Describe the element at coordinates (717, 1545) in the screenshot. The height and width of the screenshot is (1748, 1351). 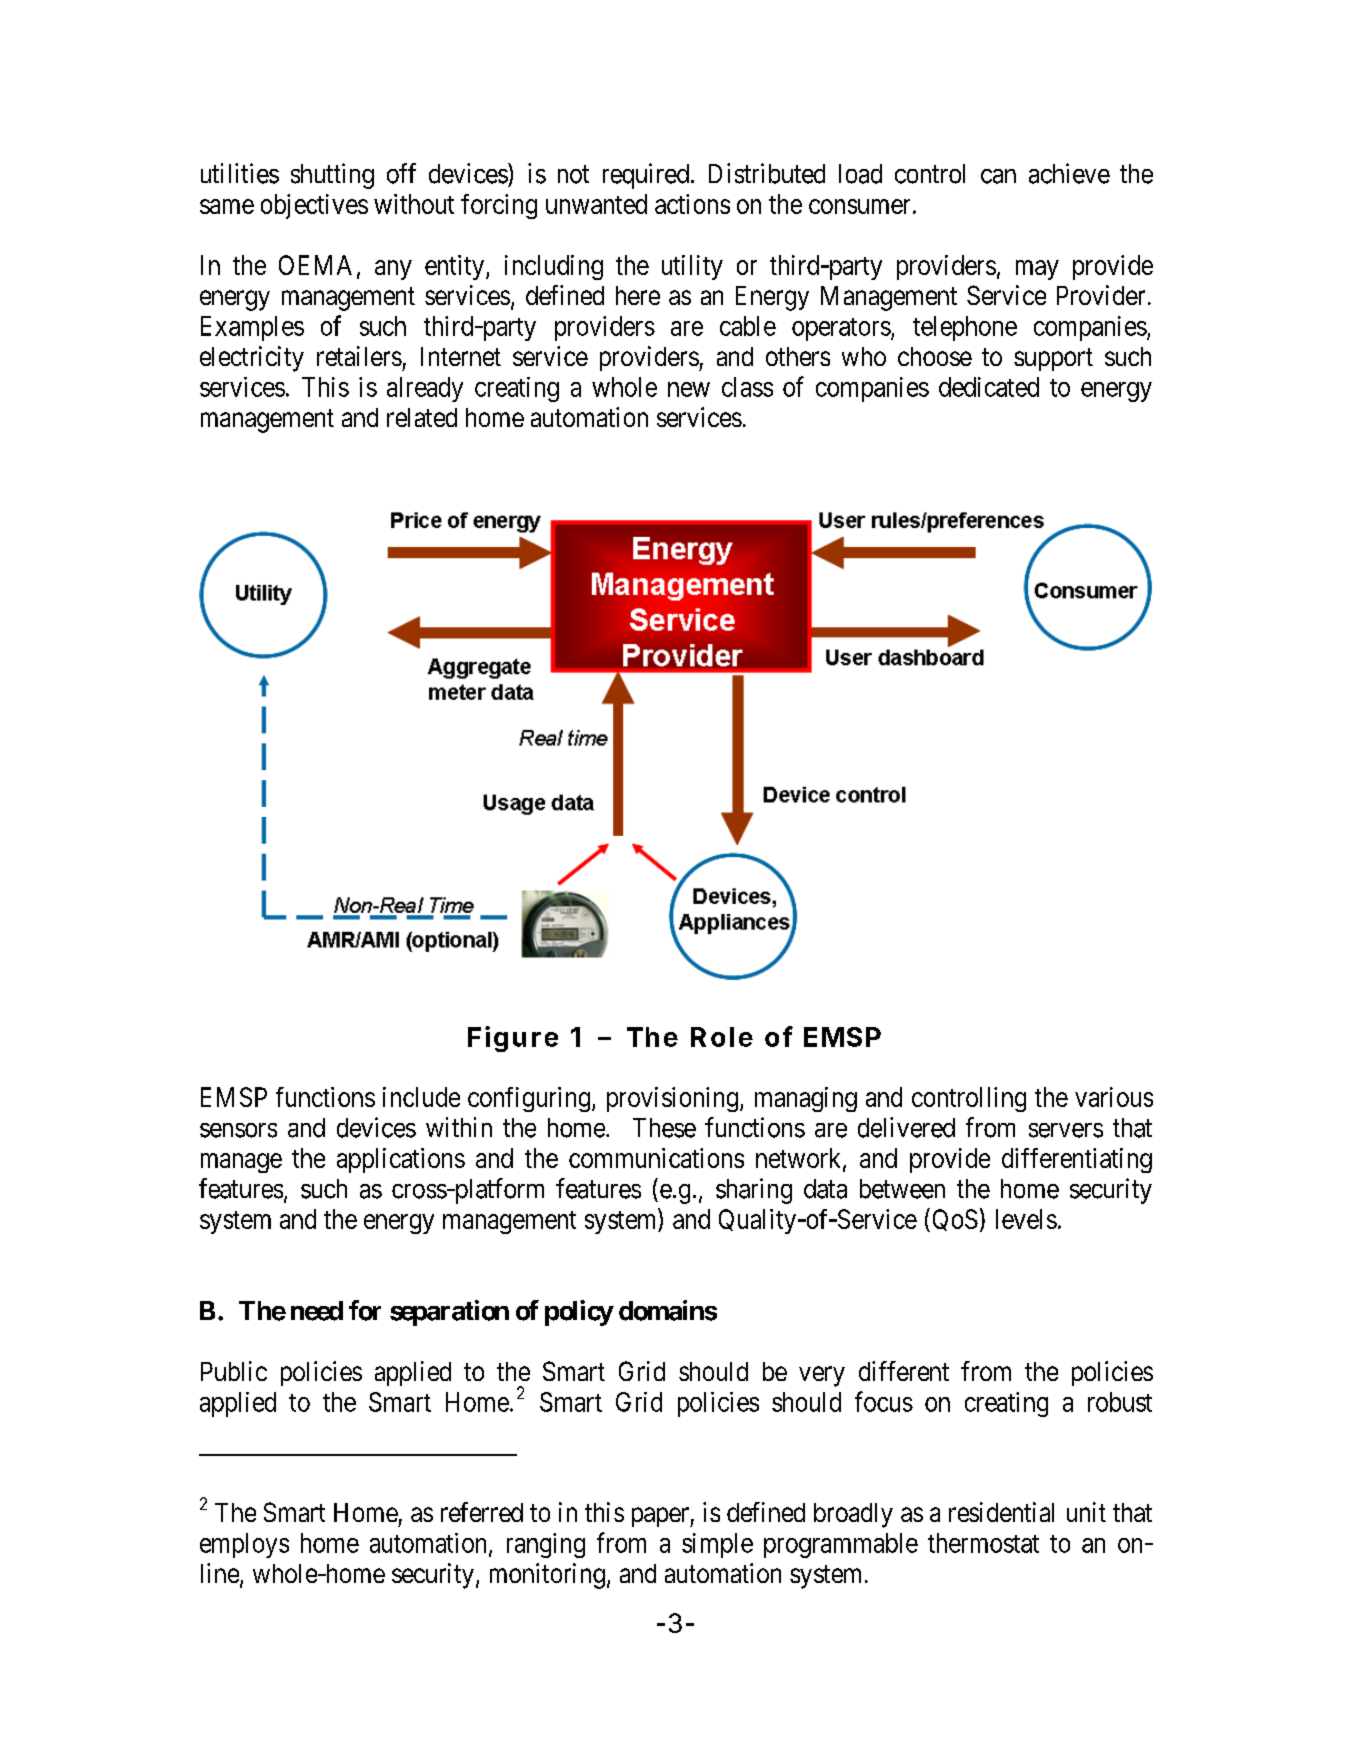
I see `simple` at that location.
